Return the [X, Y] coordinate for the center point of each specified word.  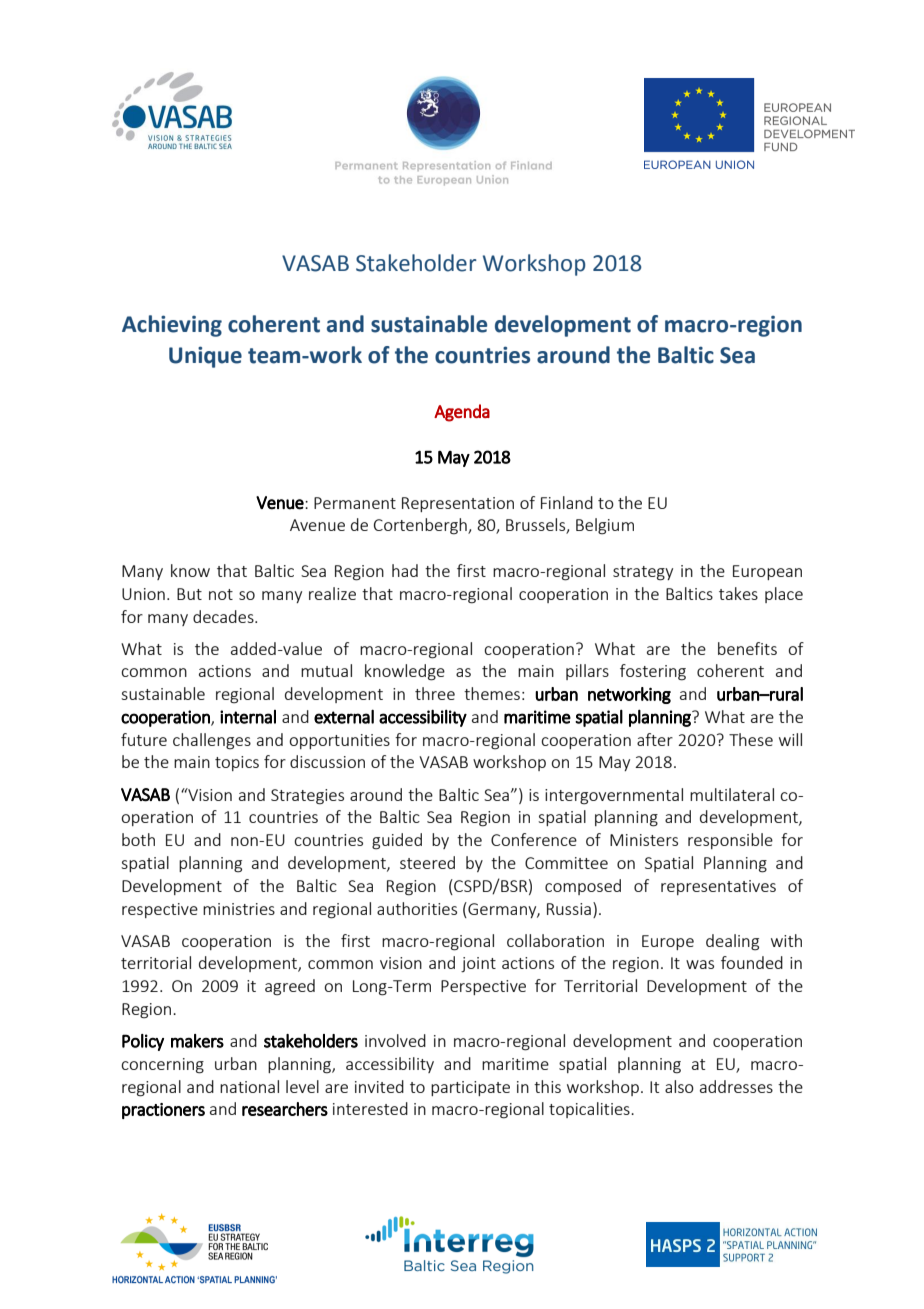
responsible [730, 841]
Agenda [462, 413]
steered [427, 862]
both [138, 839]
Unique [205, 357]
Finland [567, 502]
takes [738, 593]
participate [470, 1088]
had [405, 570]
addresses [736, 1086]
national [249, 1086]
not [221, 594]
